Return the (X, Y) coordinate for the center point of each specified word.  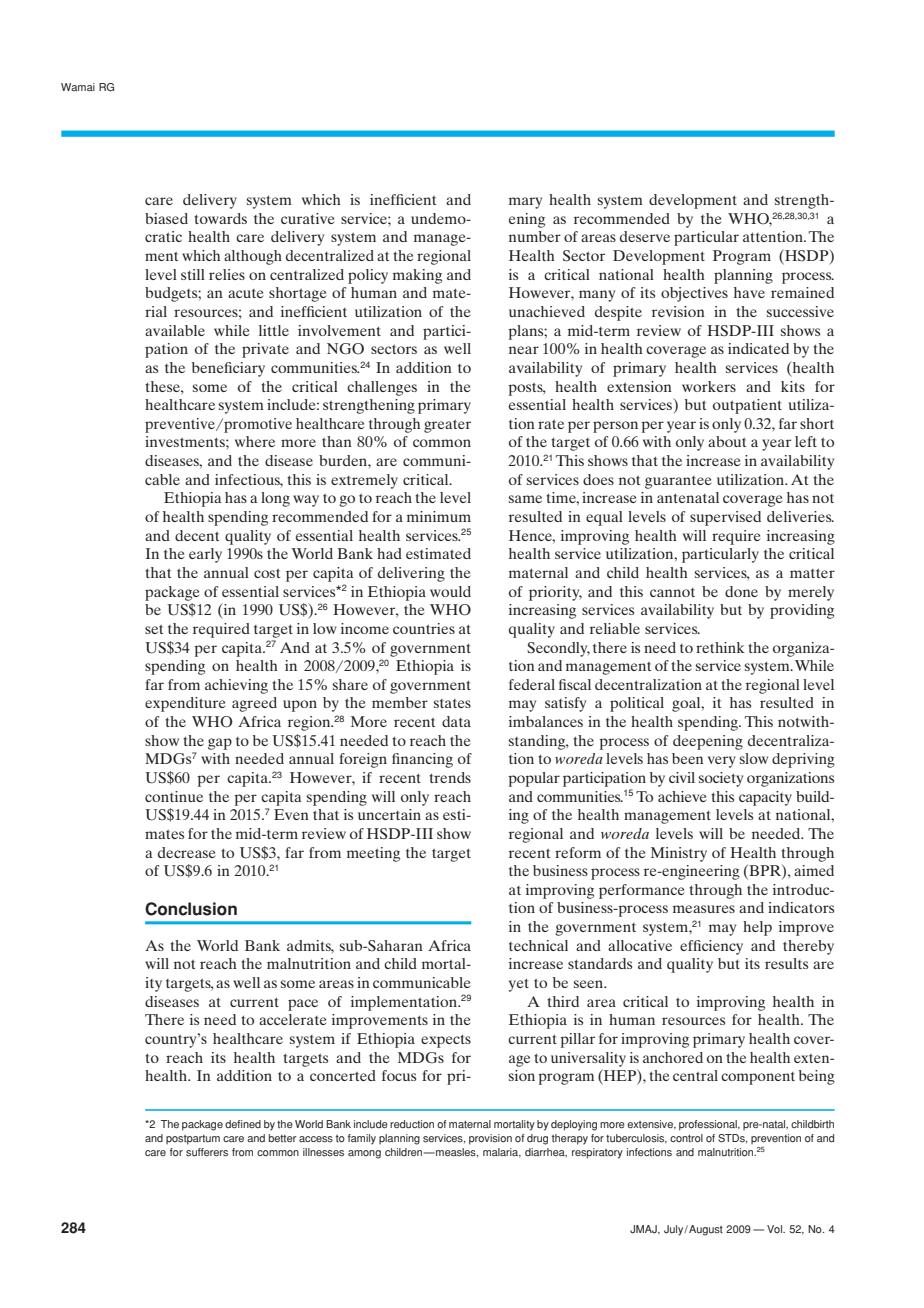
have (749, 292)
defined (243, 1124)
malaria (502, 1153)
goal (687, 704)
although (253, 257)
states (452, 703)
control (686, 1138)
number (535, 236)
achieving (236, 686)
